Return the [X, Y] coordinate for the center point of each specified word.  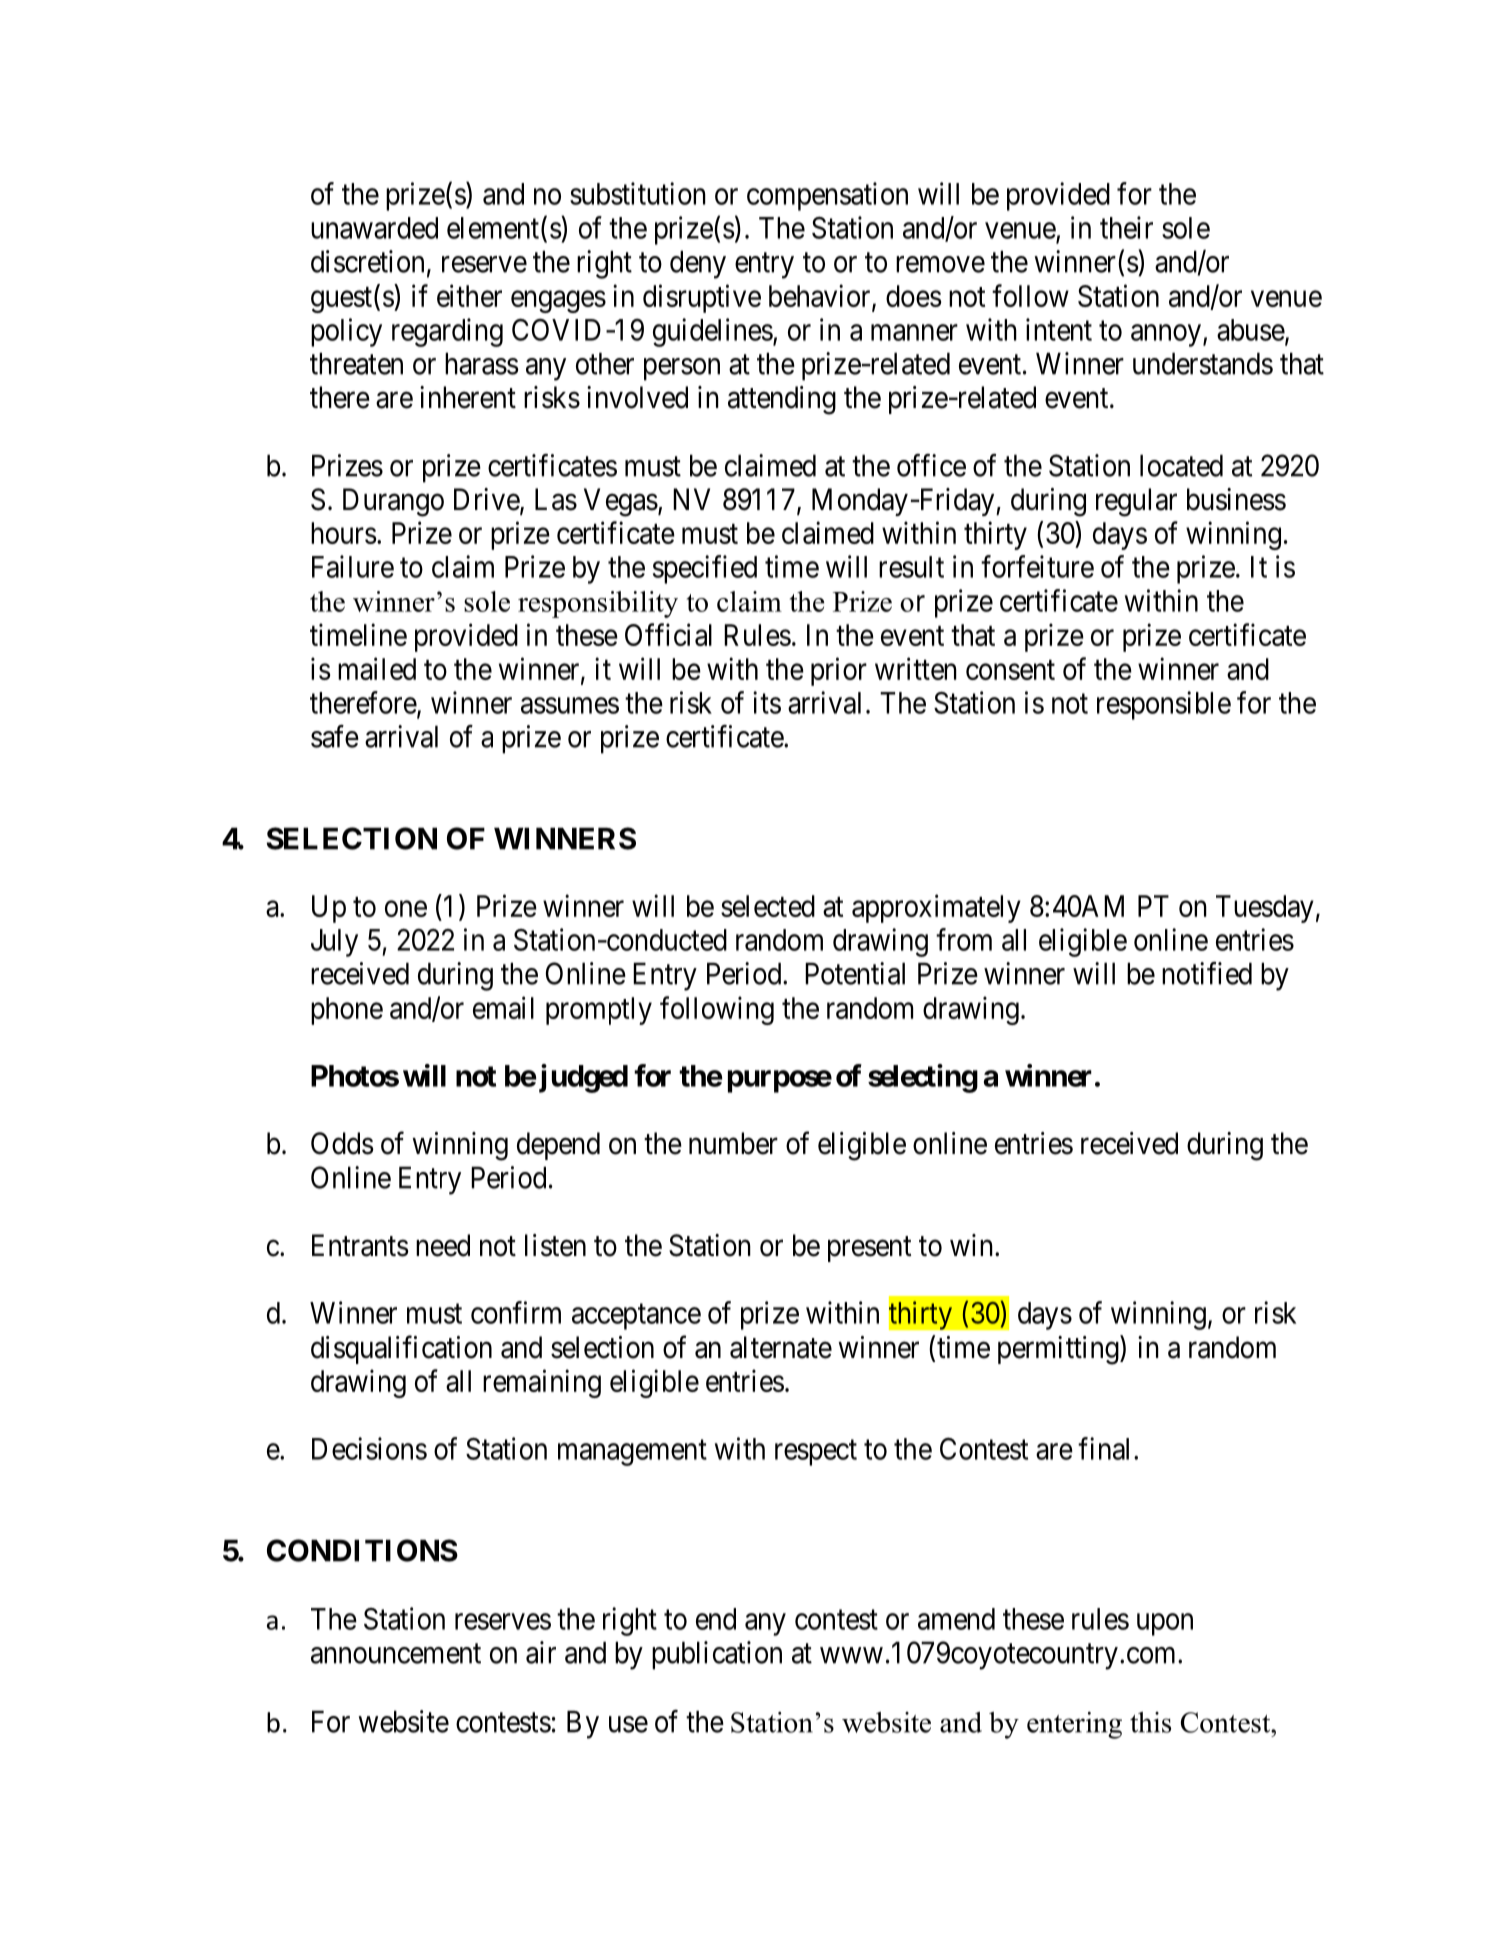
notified [1207, 973]
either [469, 295]
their [1126, 227]
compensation [827, 196]
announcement [396, 1654]
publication [717, 1655]
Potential [855, 973]
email [503, 1007]
